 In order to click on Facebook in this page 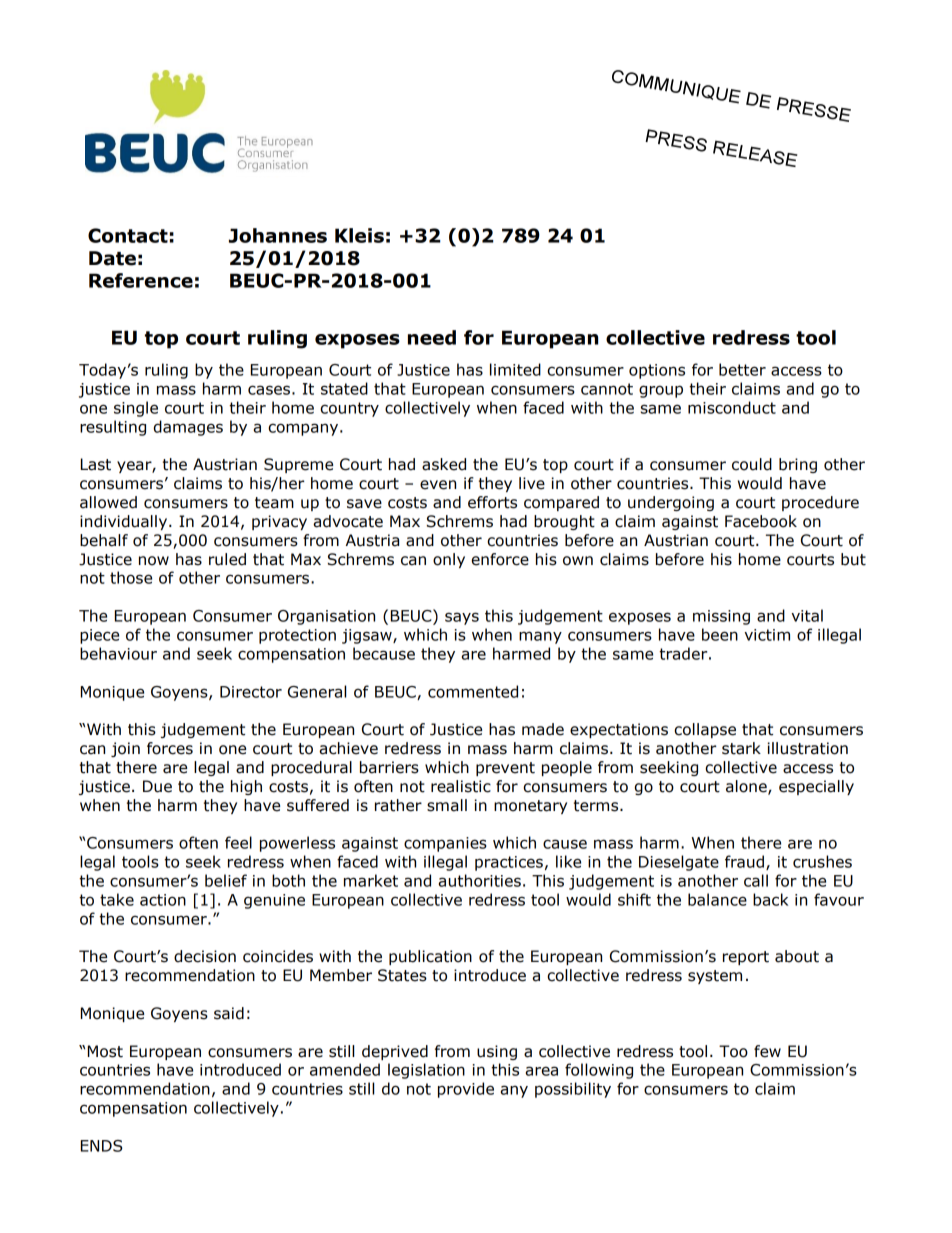, I will do `click(761, 521)`.
